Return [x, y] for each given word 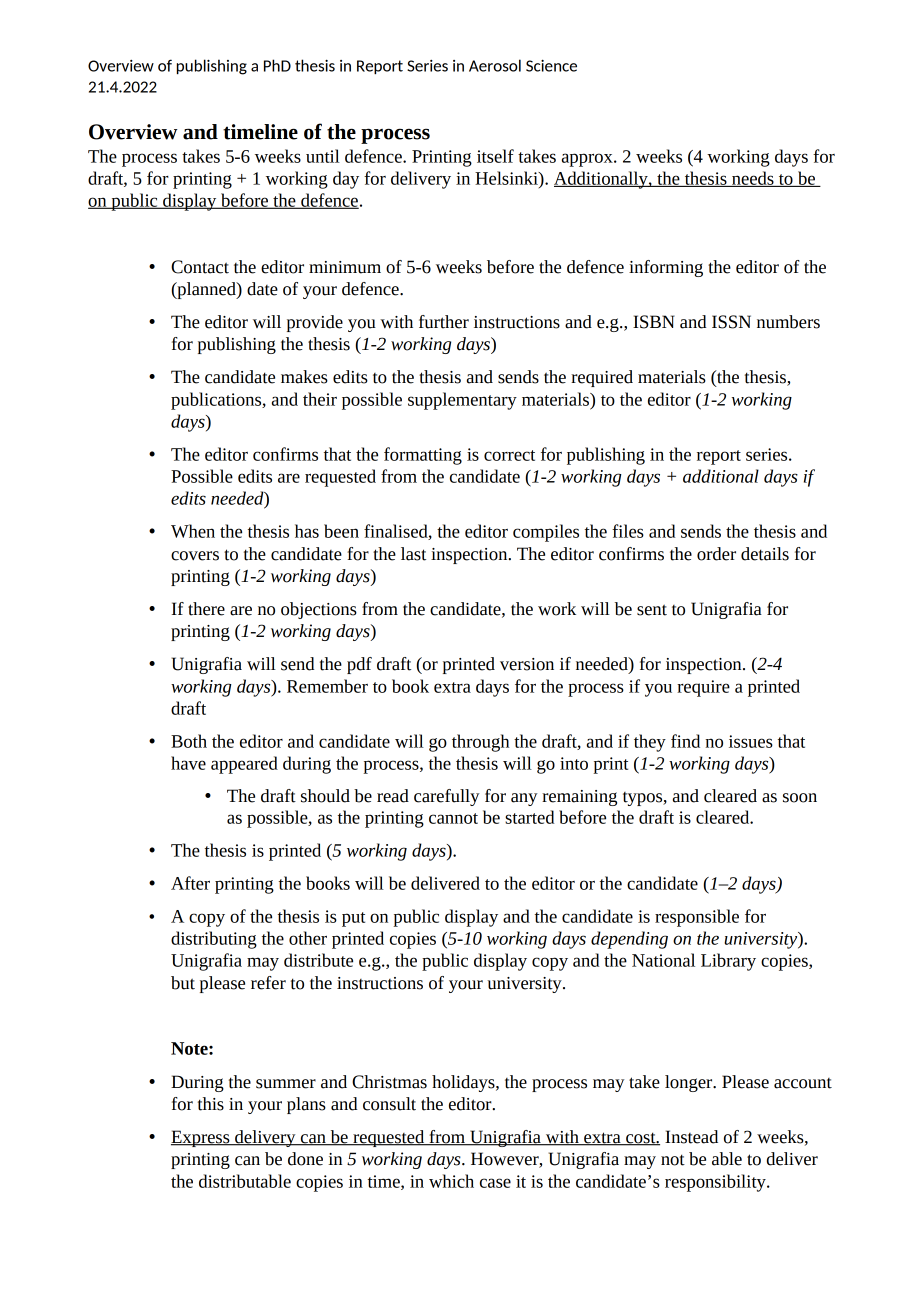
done [305, 1159]
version [527, 664]
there [206, 609]
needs [753, 179]
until [323, 156]
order [716, 554]
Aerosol [495, 65]
